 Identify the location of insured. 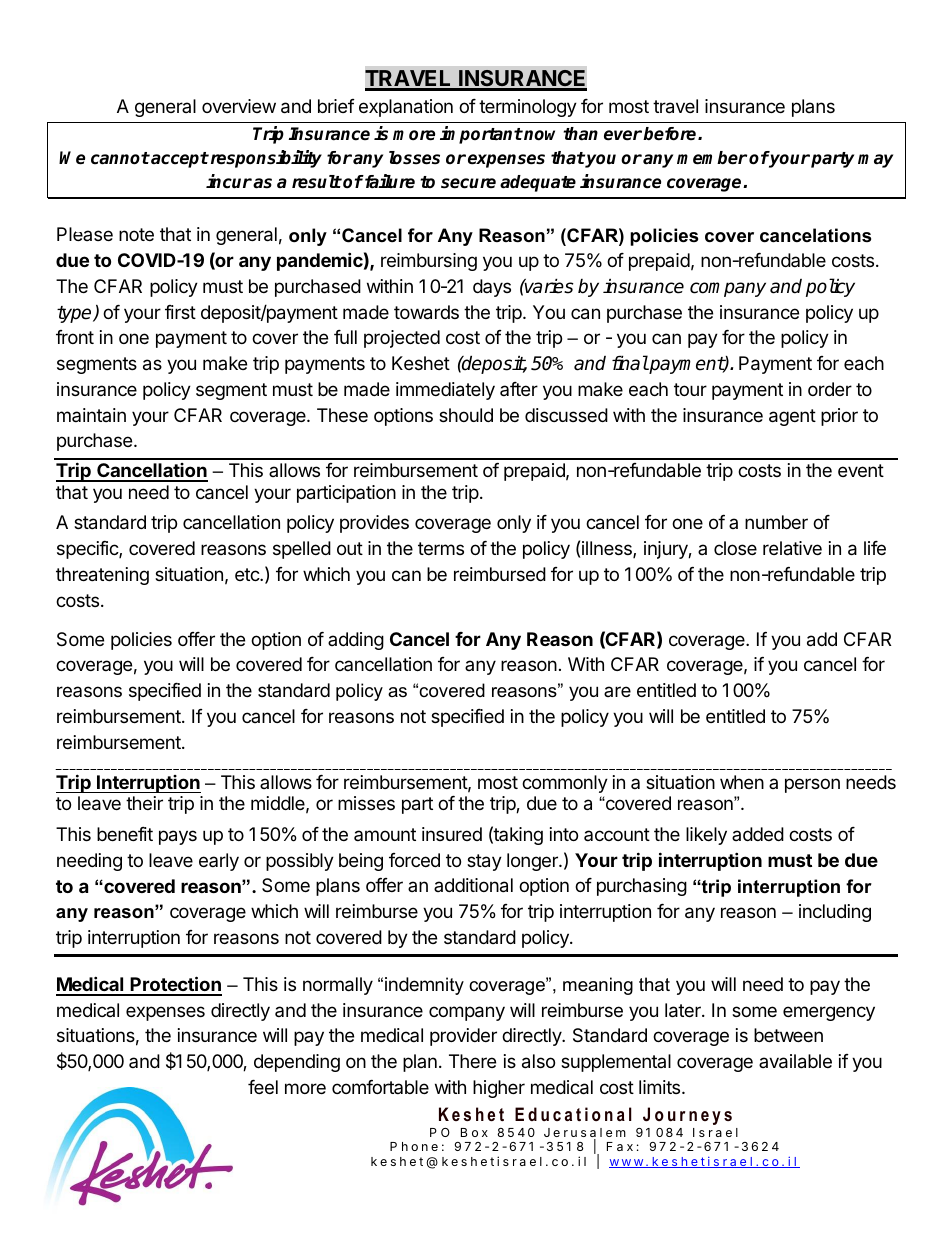
(452, 834).
